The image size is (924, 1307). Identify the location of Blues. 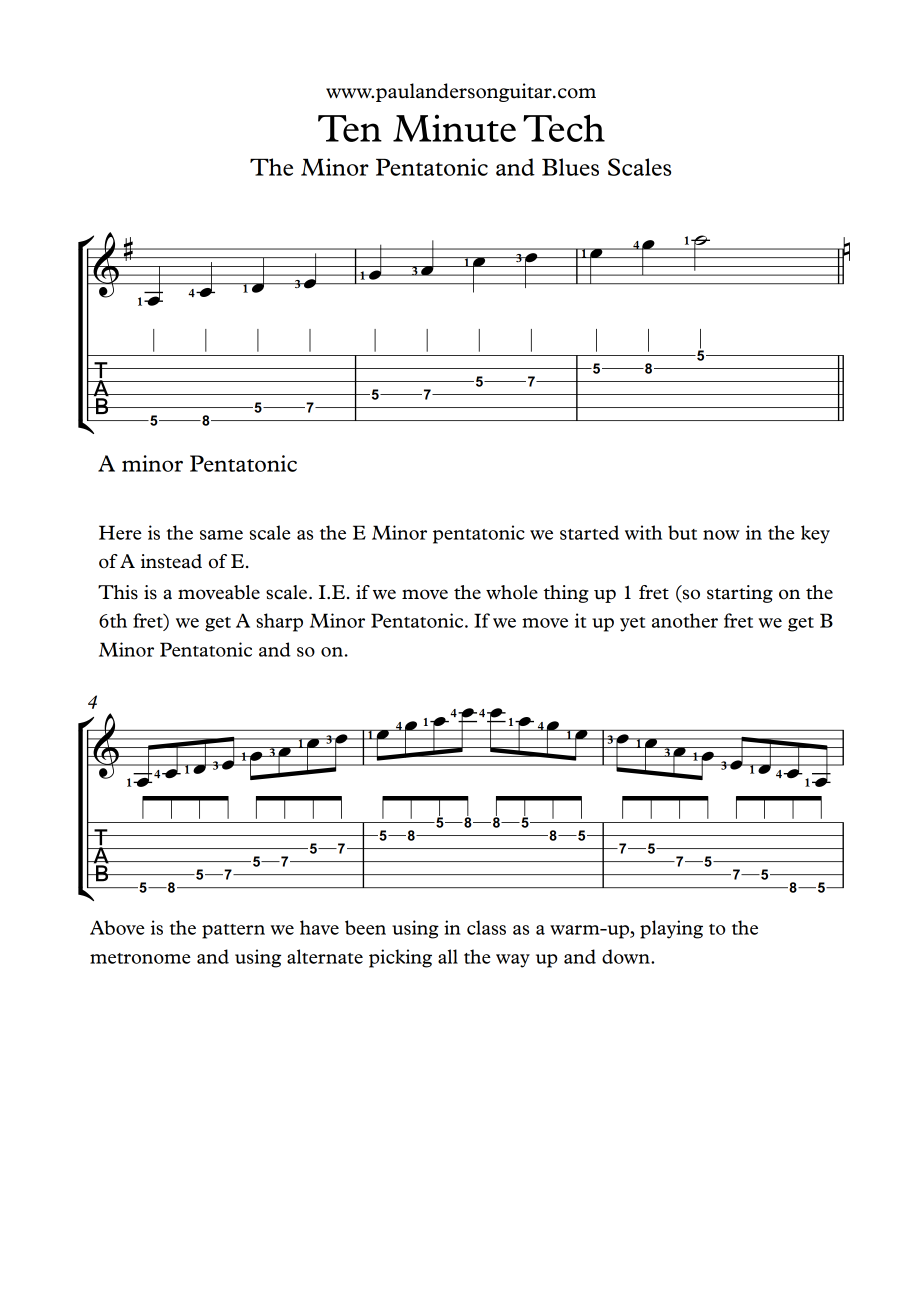
(570, 167).
